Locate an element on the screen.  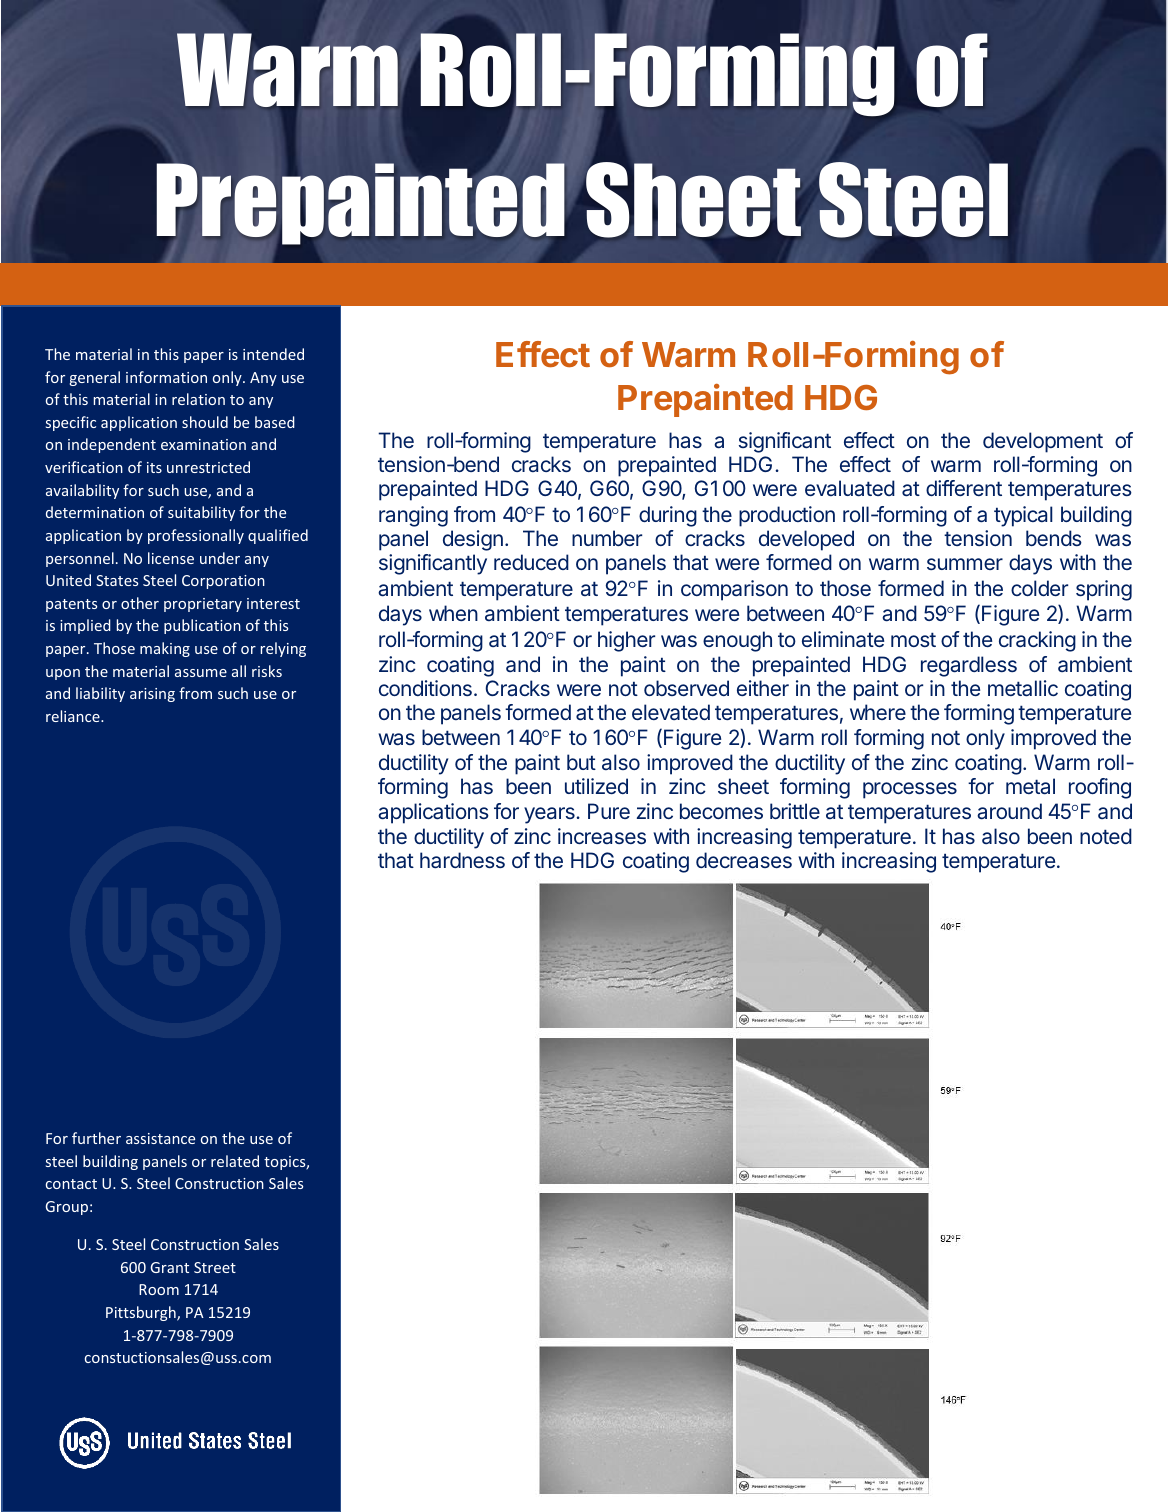
development is located at coordinates (1043, 442).
